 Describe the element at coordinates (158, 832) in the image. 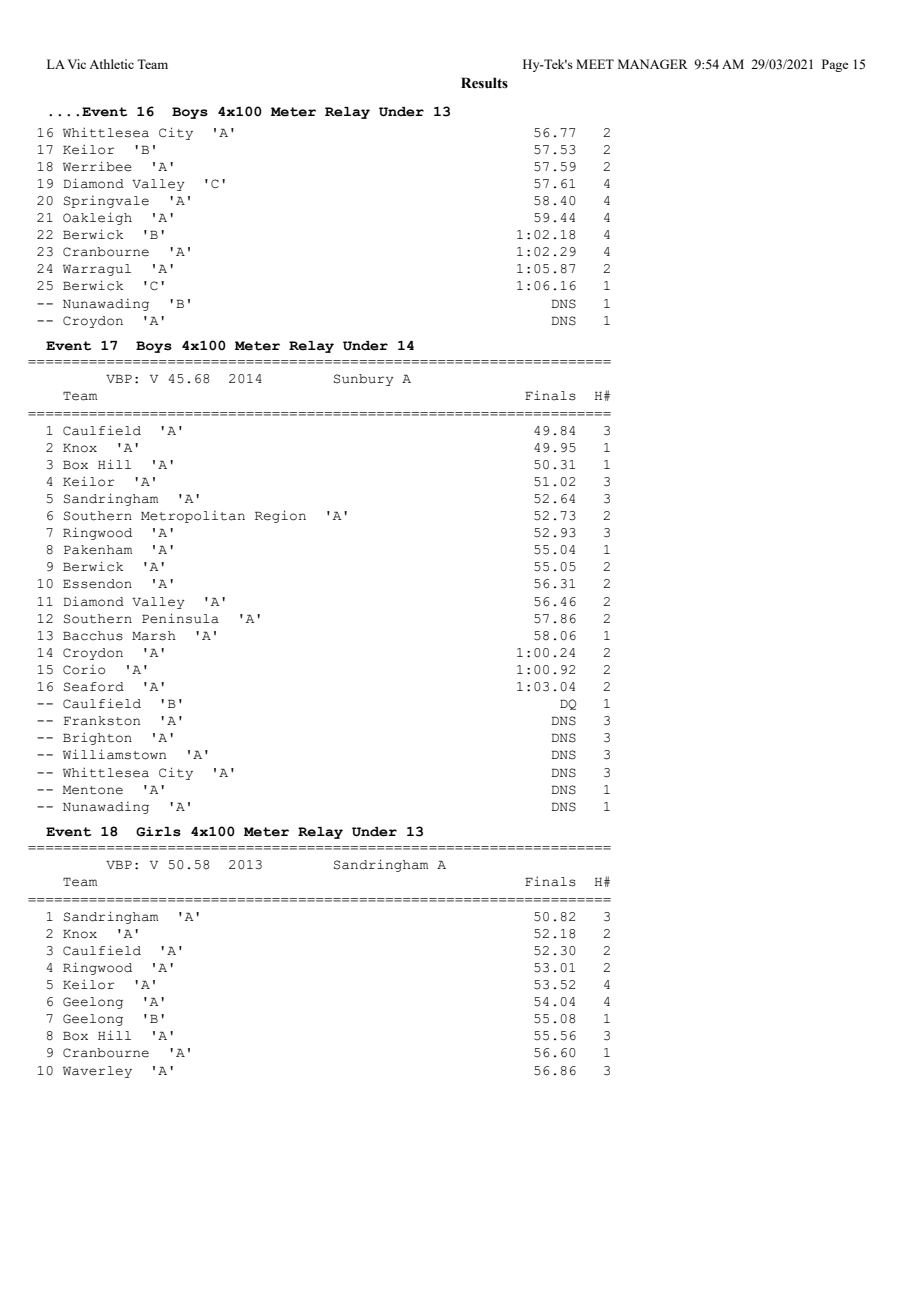

I see `Girls` at that location.
